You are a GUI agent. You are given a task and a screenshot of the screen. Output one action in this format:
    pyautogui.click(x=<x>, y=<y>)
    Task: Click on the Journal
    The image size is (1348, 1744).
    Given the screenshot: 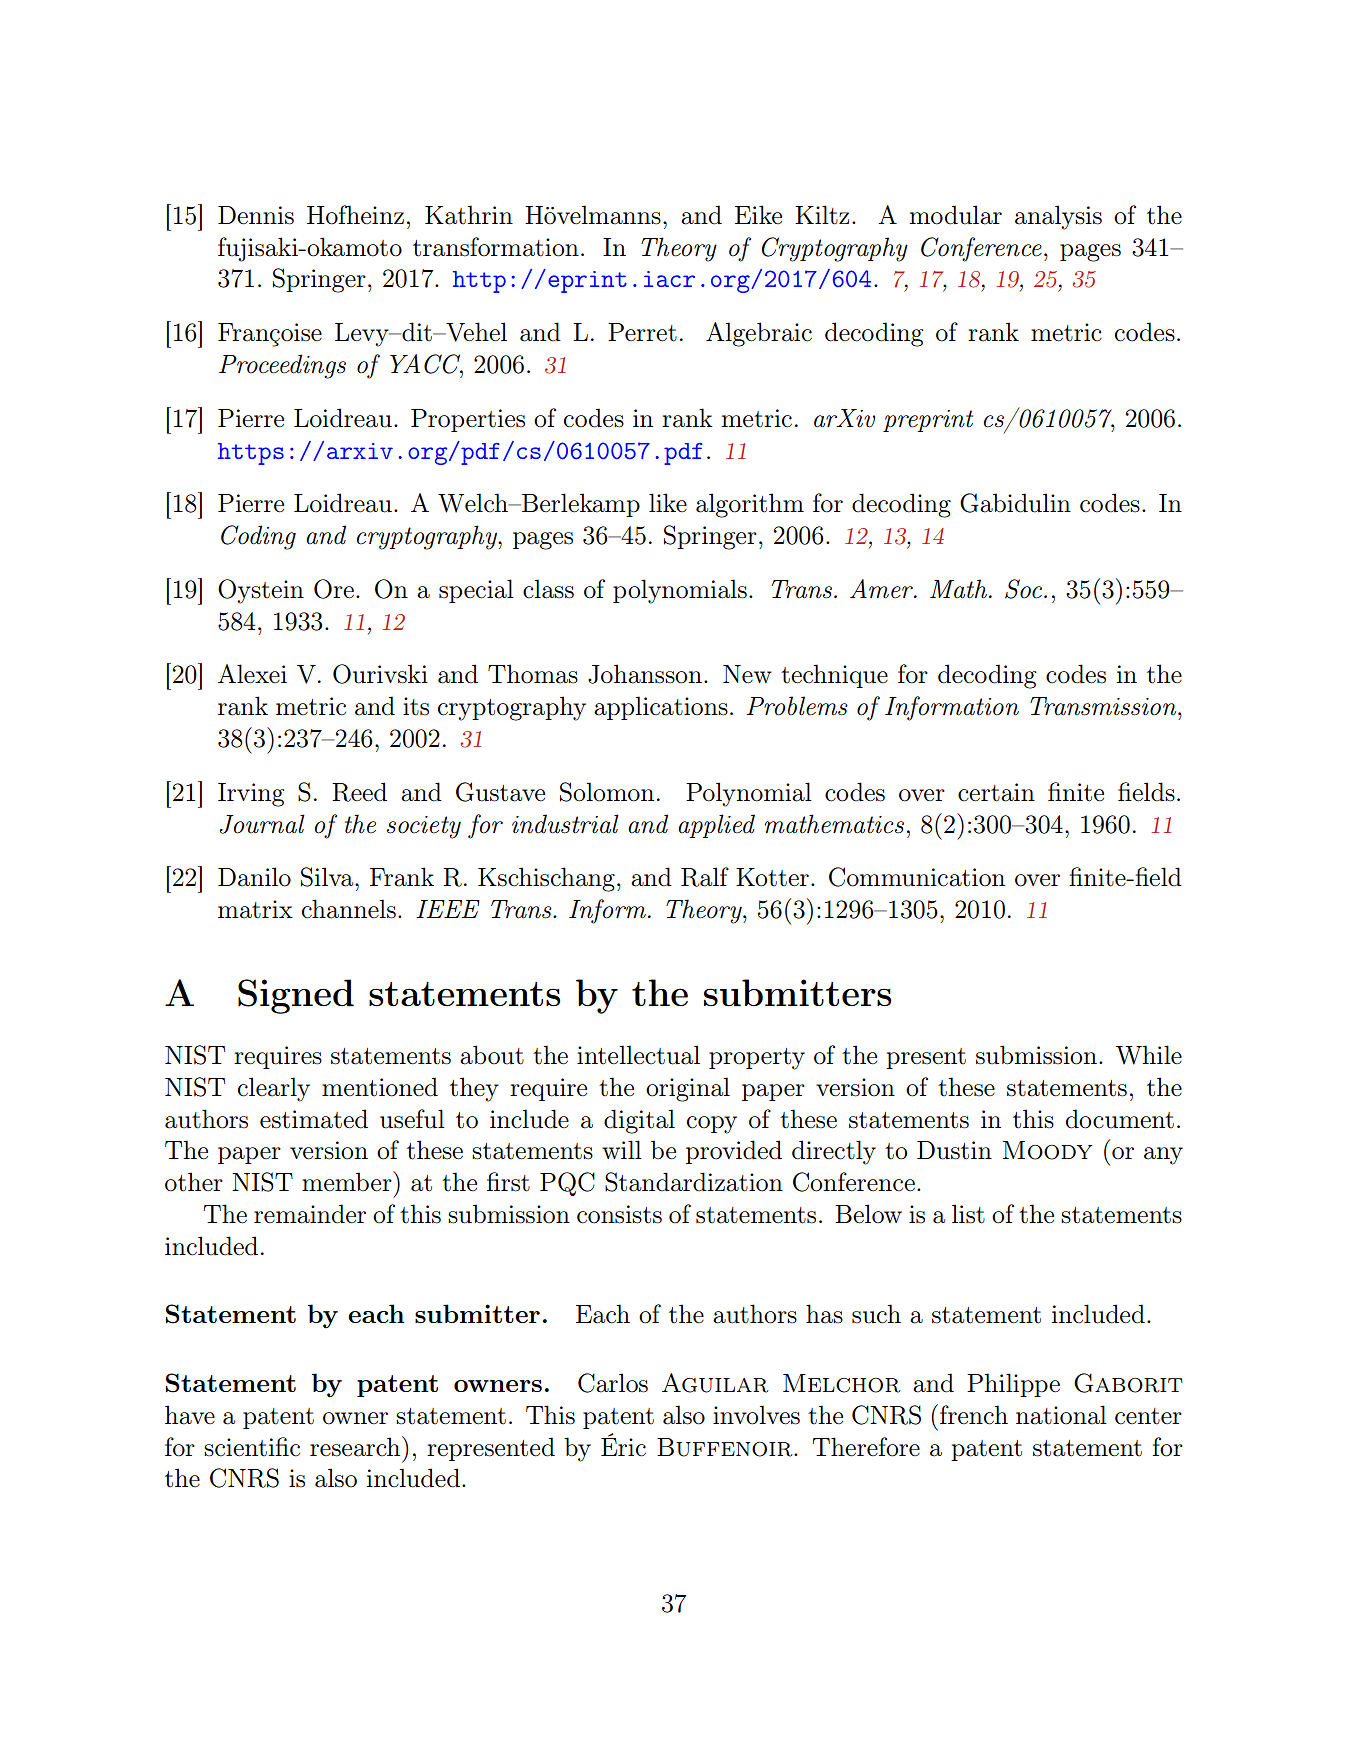 What is the action you would take?
    pyautogui.click(x=262, y=824)
